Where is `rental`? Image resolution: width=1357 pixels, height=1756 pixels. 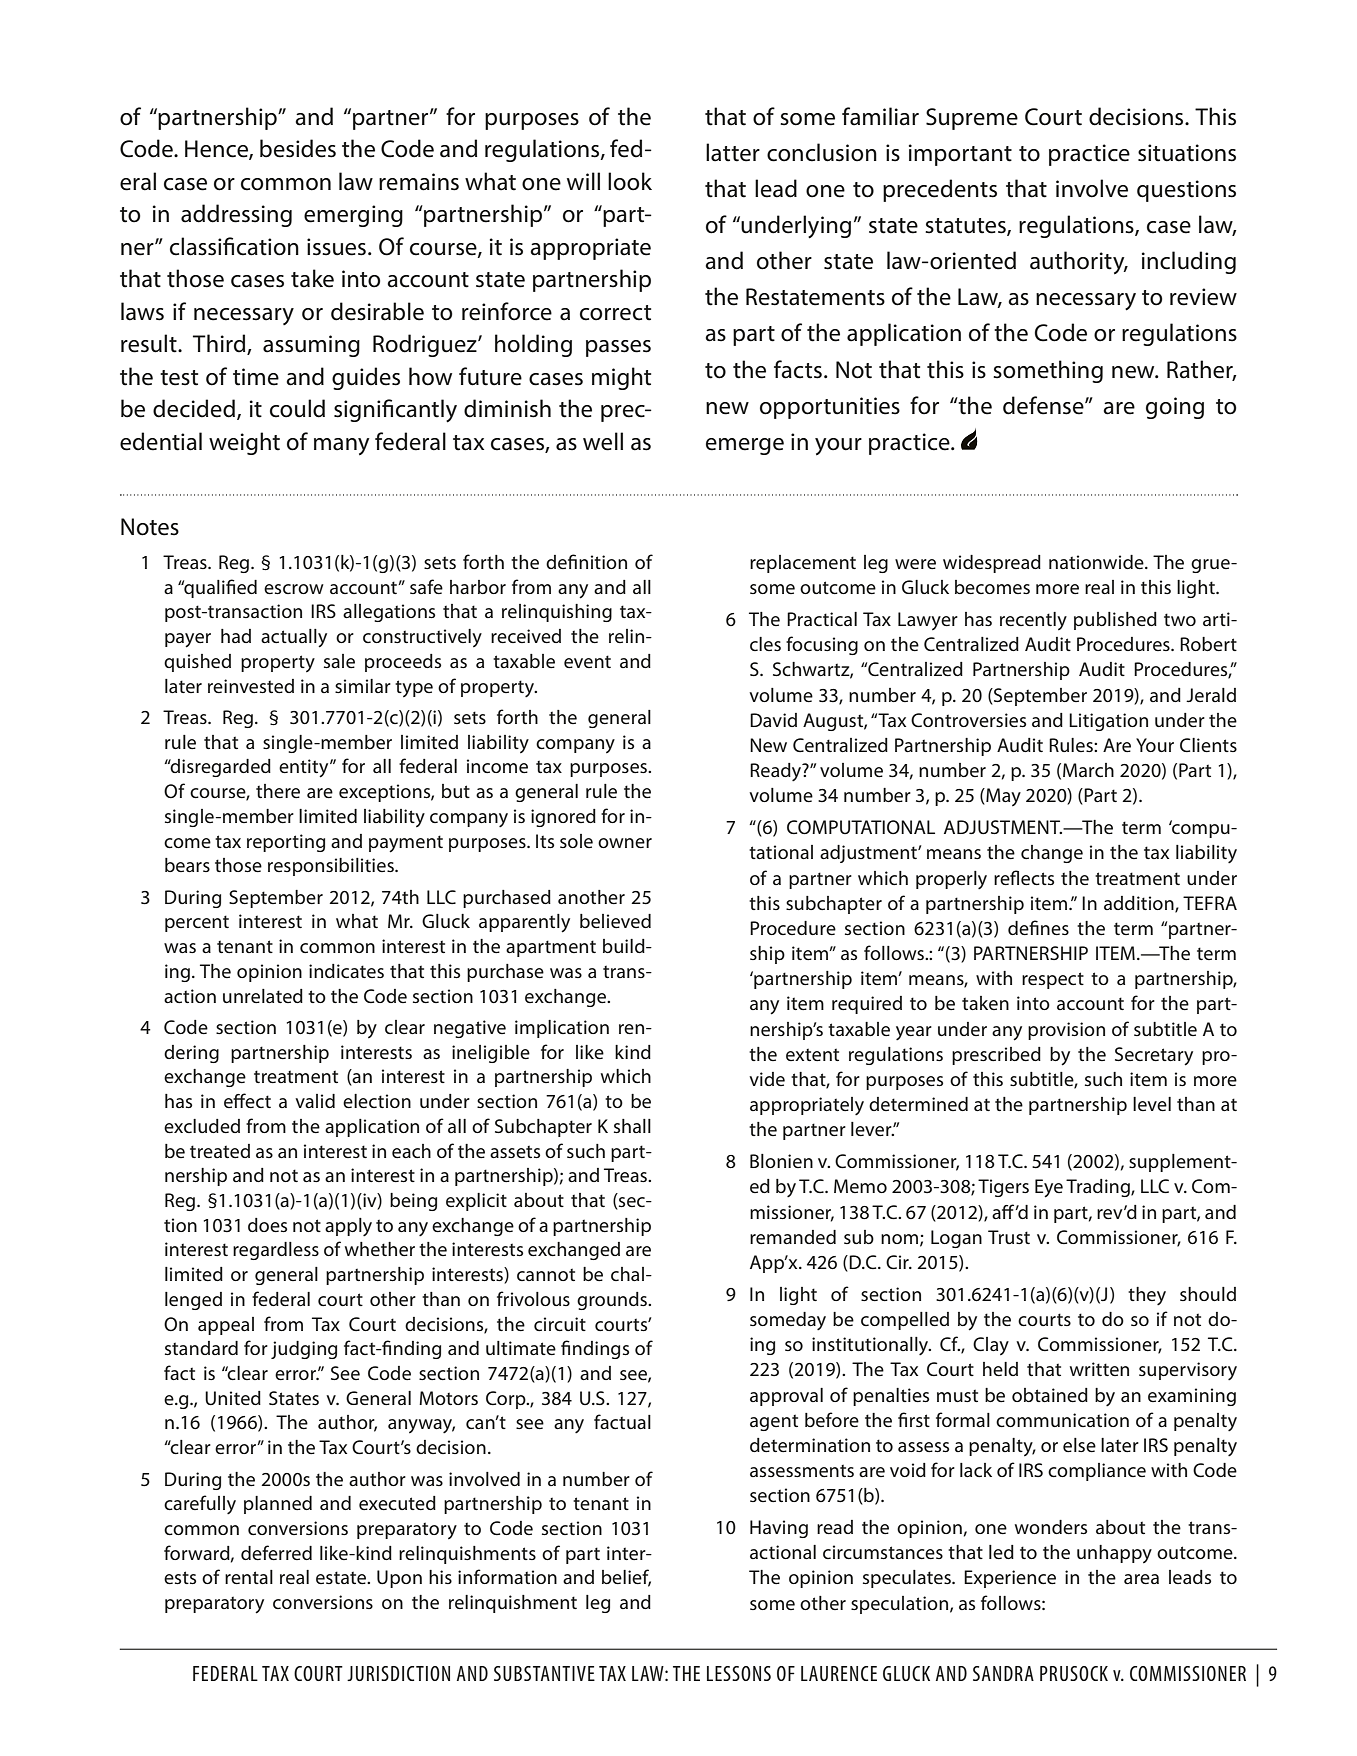 rental is located at coordinates (249, 1577).
